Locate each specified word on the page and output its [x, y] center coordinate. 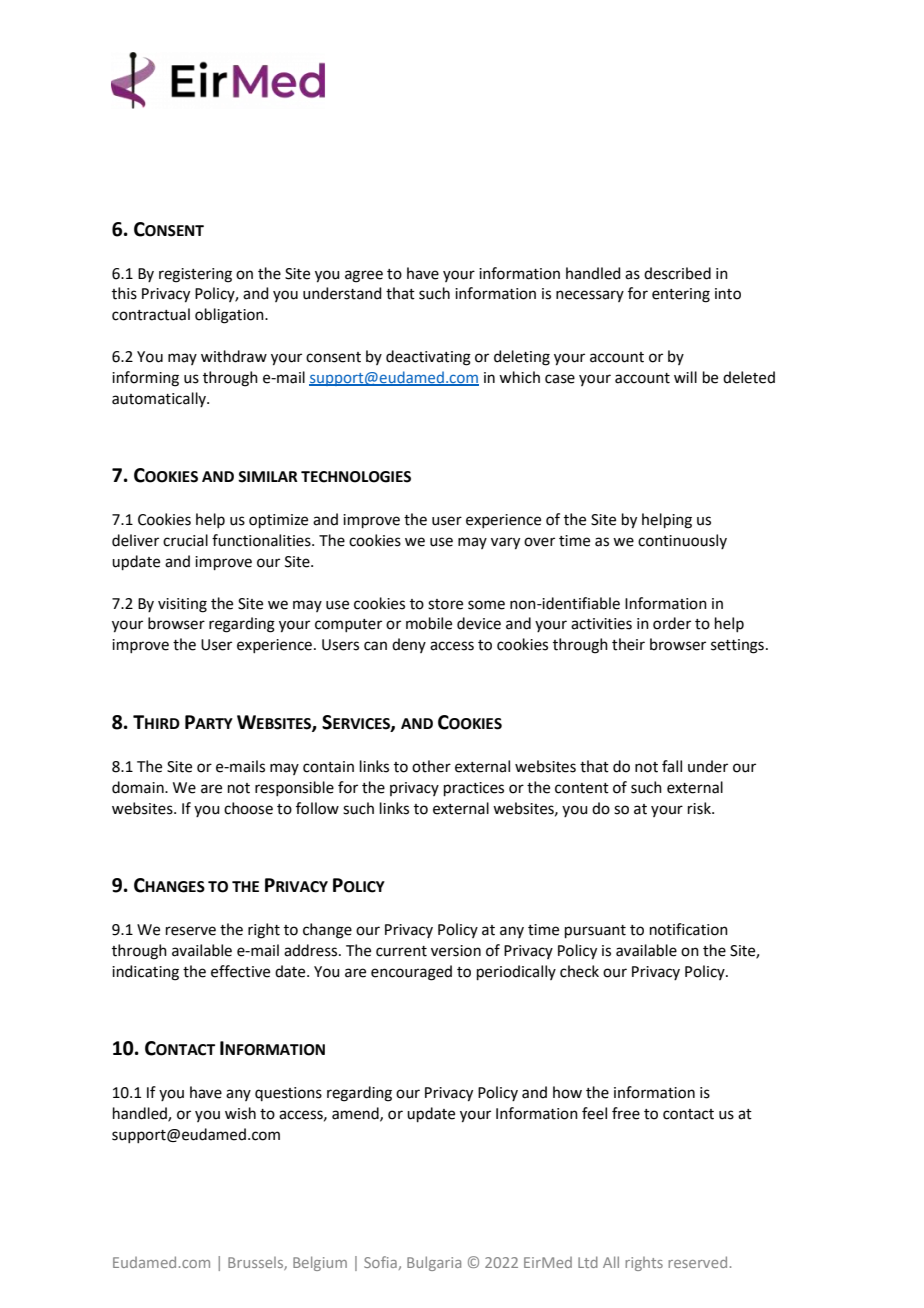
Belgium [320, 1263]
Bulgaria [434, 1263]
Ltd [588, 1262]
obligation [230, 316]
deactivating [428, 358]
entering [681, 295]
